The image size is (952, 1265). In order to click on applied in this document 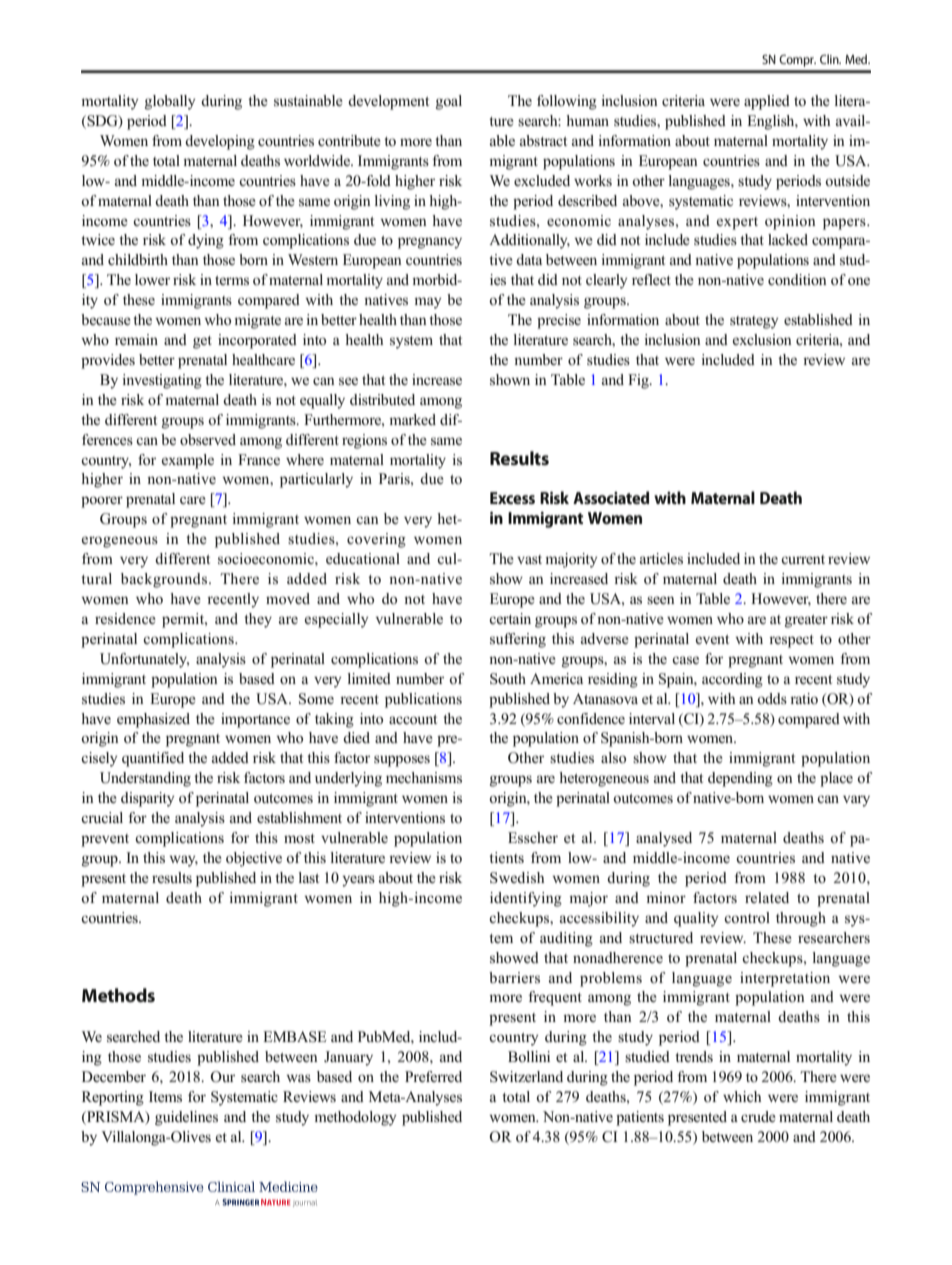, I will do `click(767, 102)`.
